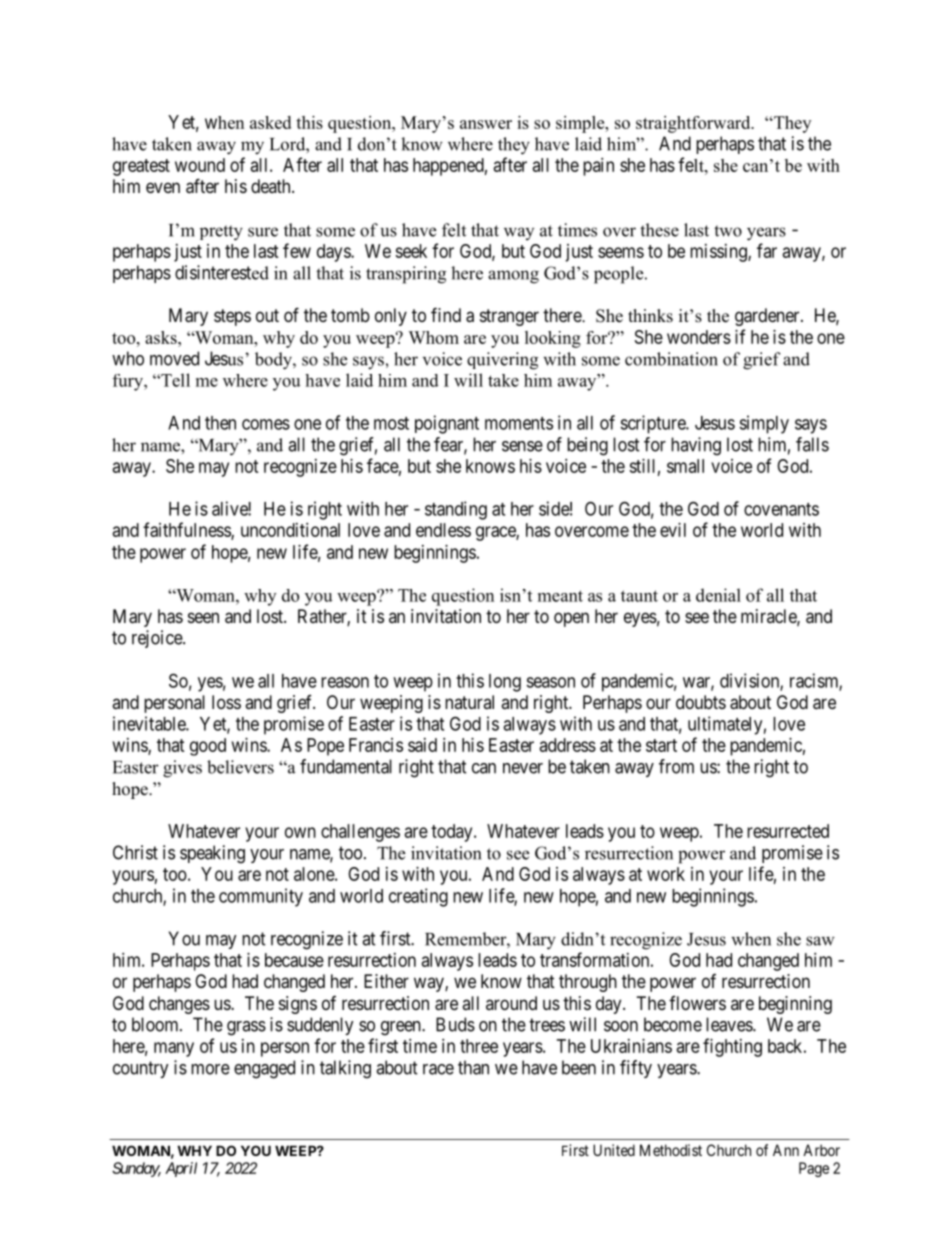 The height and width of the document is (1233, 952). Describe the element at coordinates (473, 1067) in the document. I see `than` at that location.
